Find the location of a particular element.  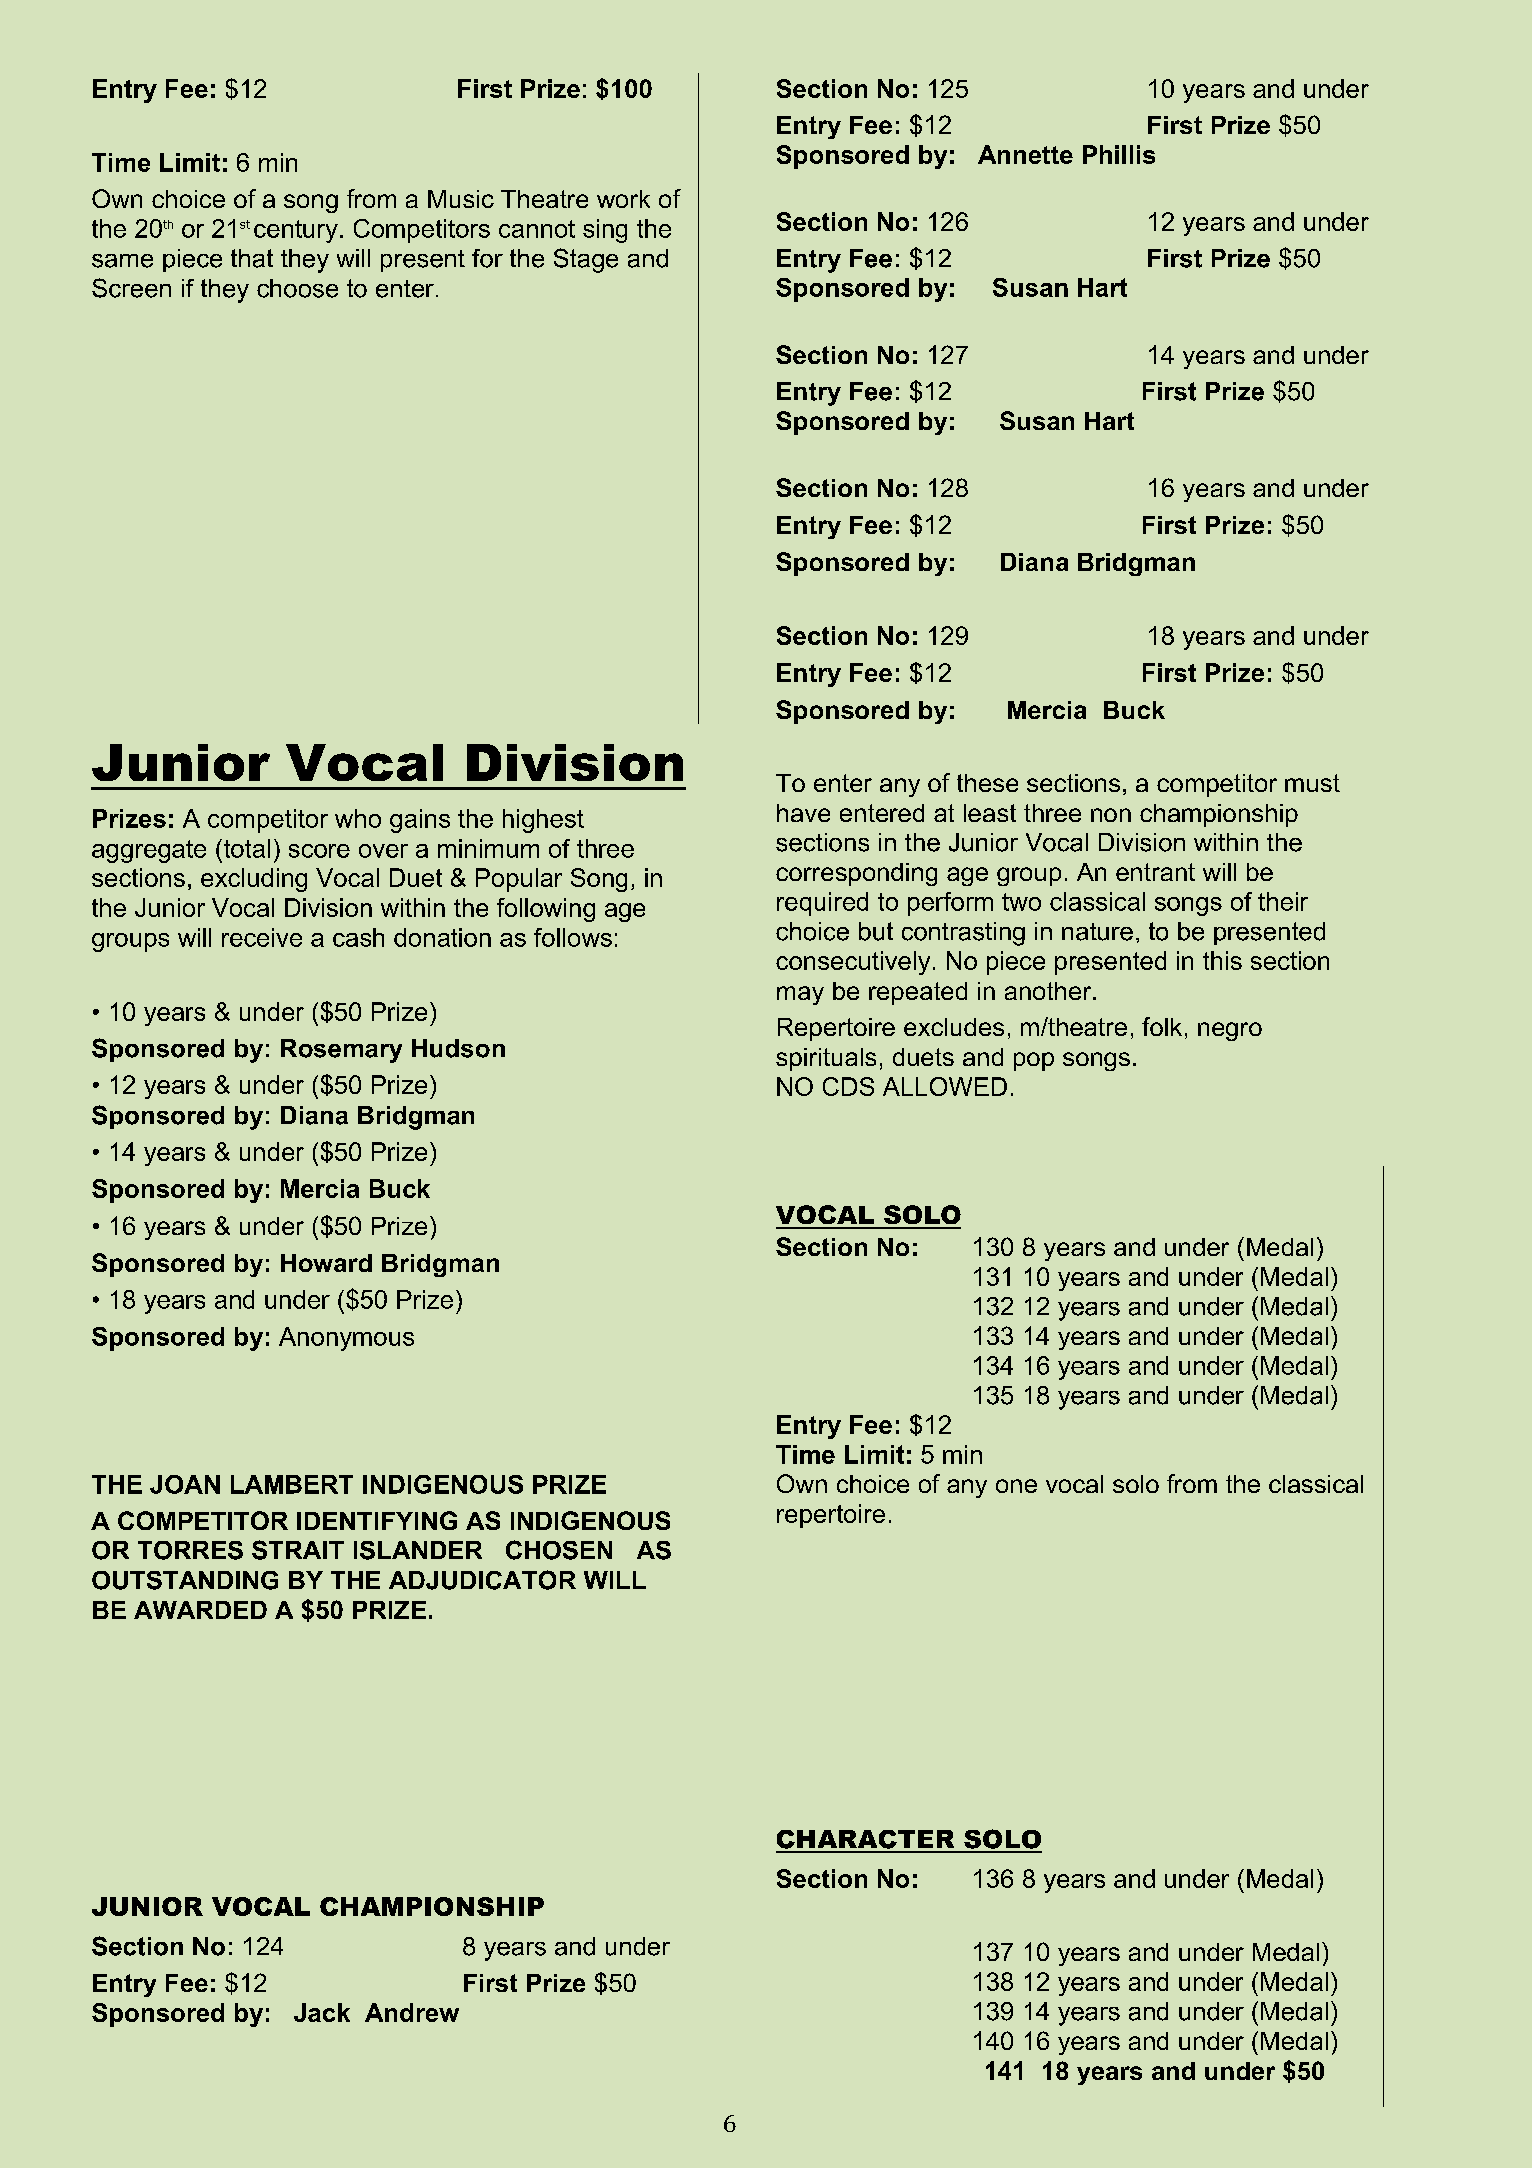

have is located at coordinates (803, 813).
